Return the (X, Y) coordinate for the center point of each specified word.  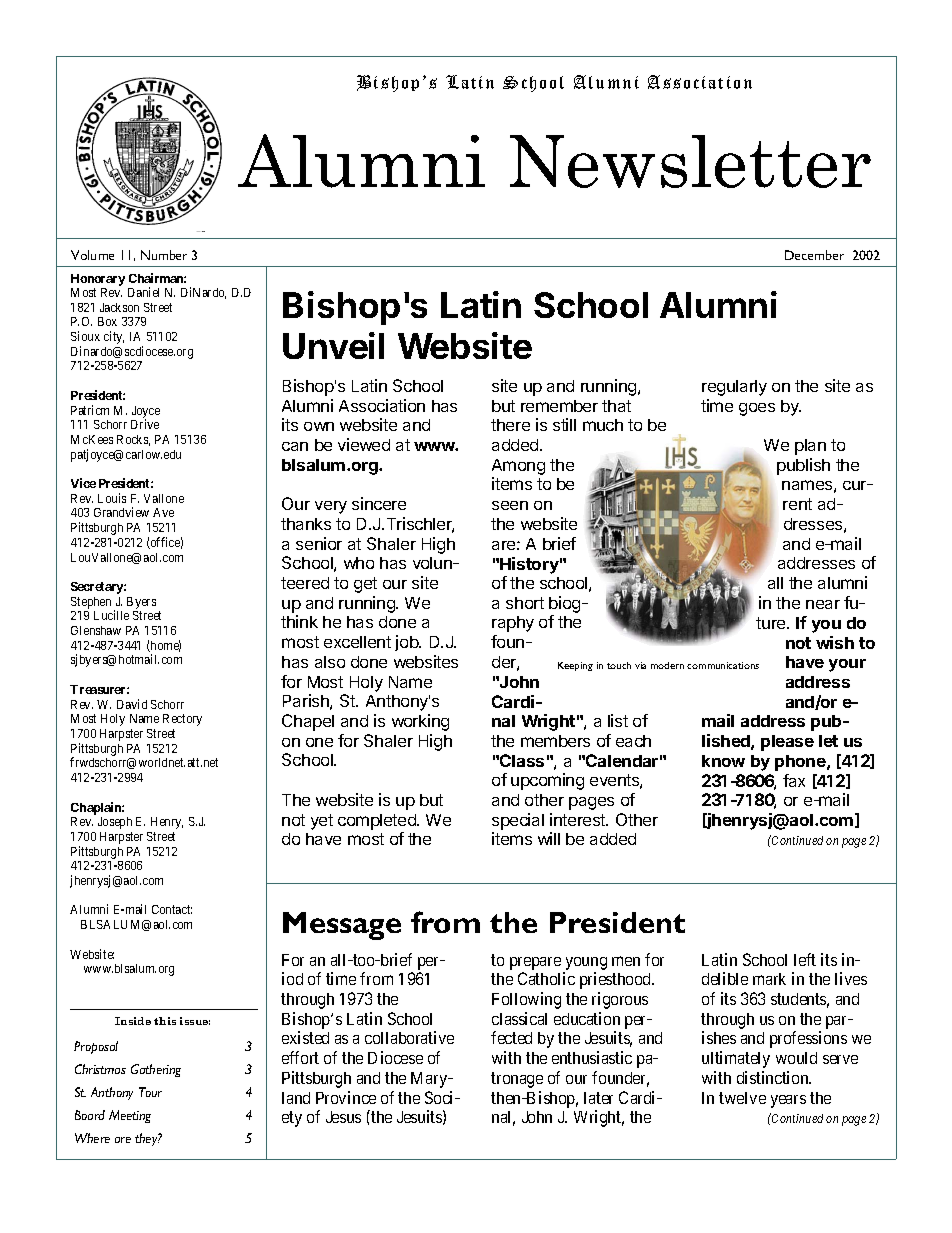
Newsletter (690, 161)
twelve (742, 1098)
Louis (112, 498)
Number (164, 255)
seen (510, 505)
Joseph (115, 823)
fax (794, 780)
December (814, 255)
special (518, 821)
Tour (150, 1092)
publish (803, 466)
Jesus (343, 1117)
